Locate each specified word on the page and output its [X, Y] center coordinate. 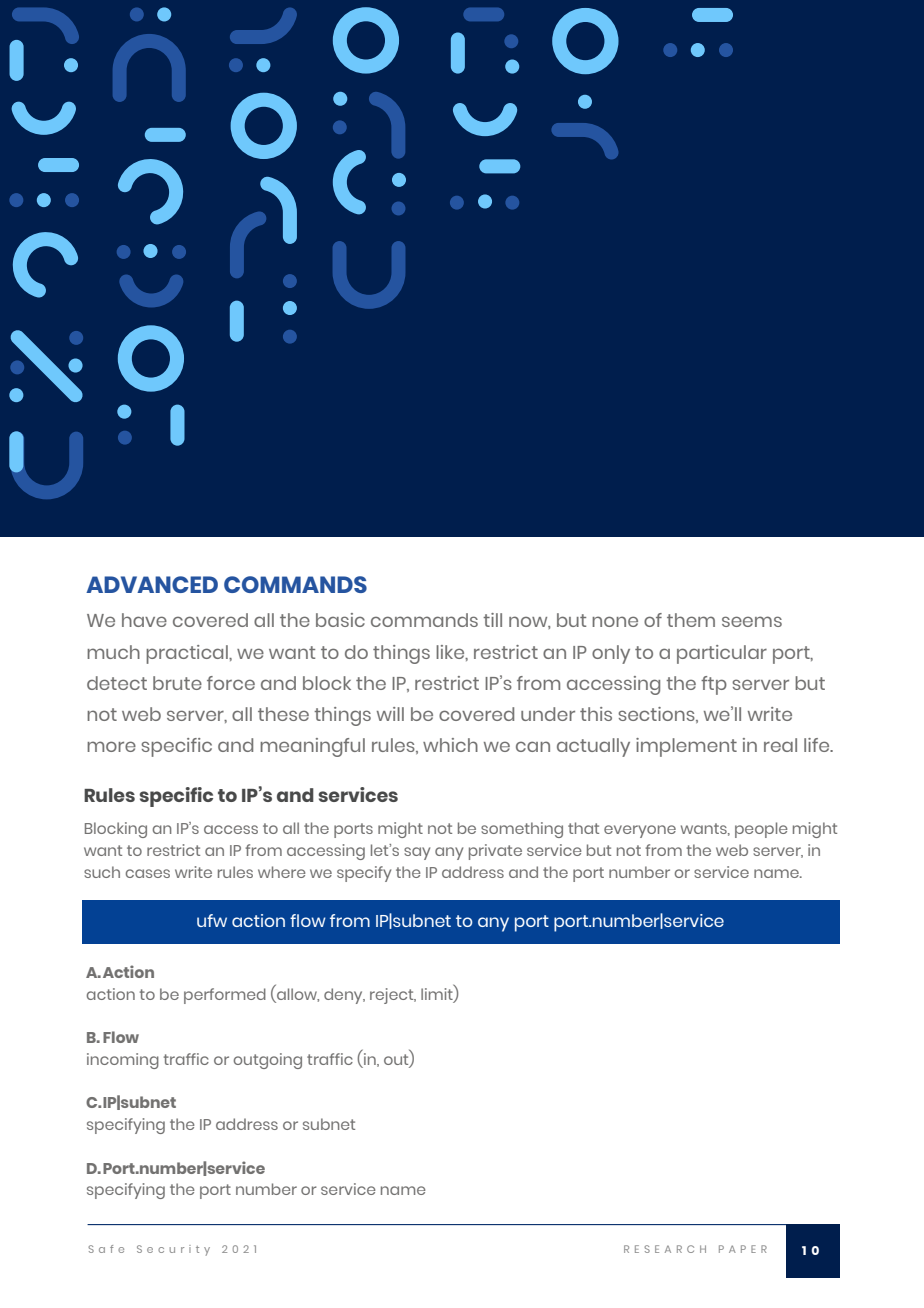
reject [393, 996]
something [522, 830]
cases [148, 873]
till [492, 620]
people [761, 830]
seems [752, 621]
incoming [123, 1061]
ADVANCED [152, 584]
